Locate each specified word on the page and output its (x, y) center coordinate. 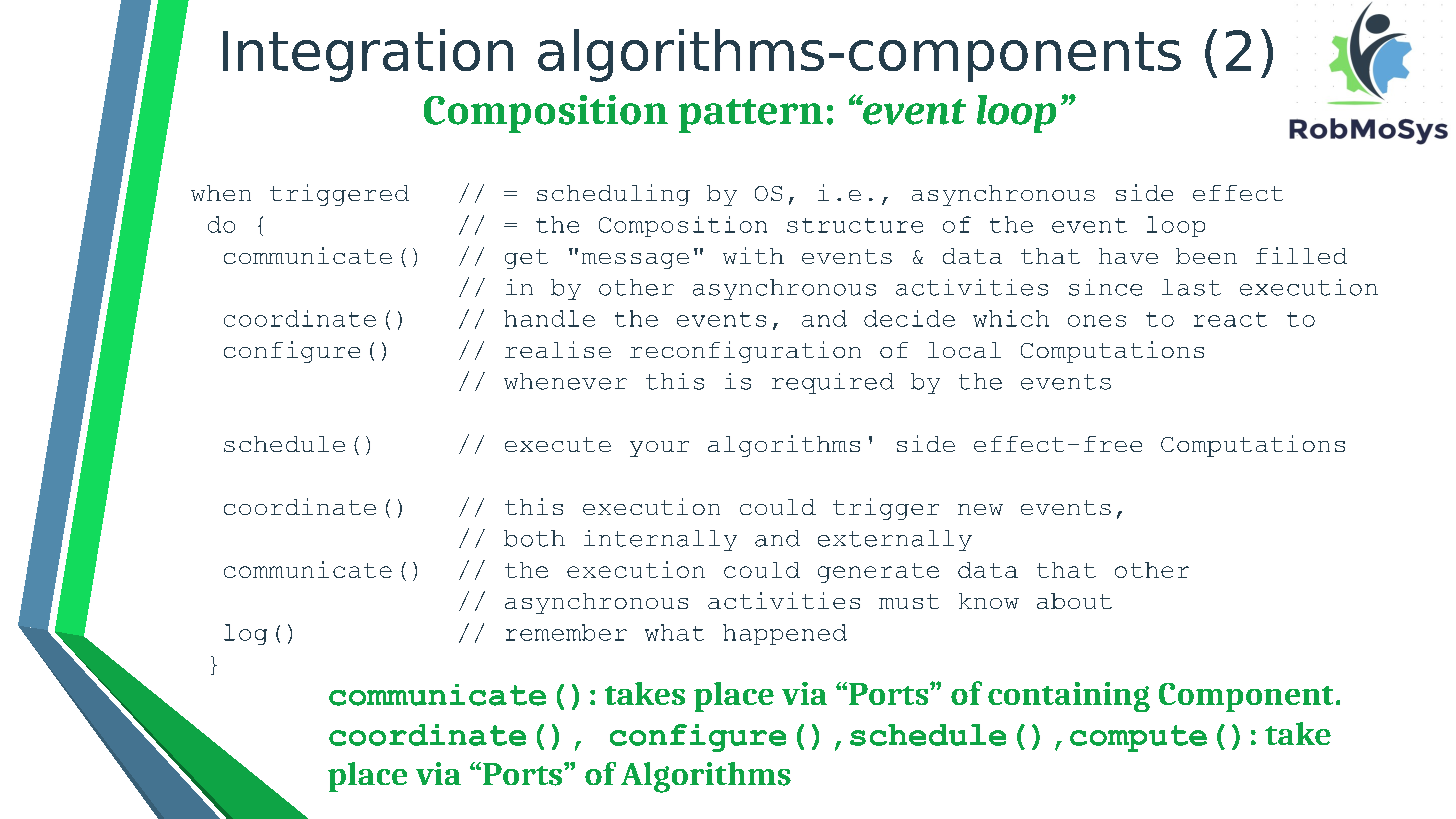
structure (855, 225)
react (1230, 319)
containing (1069, 697)
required (833, 383)
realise (558, 349)
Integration (368, 55)
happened (785, 634)
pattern (751, 116)
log (245, 634)
